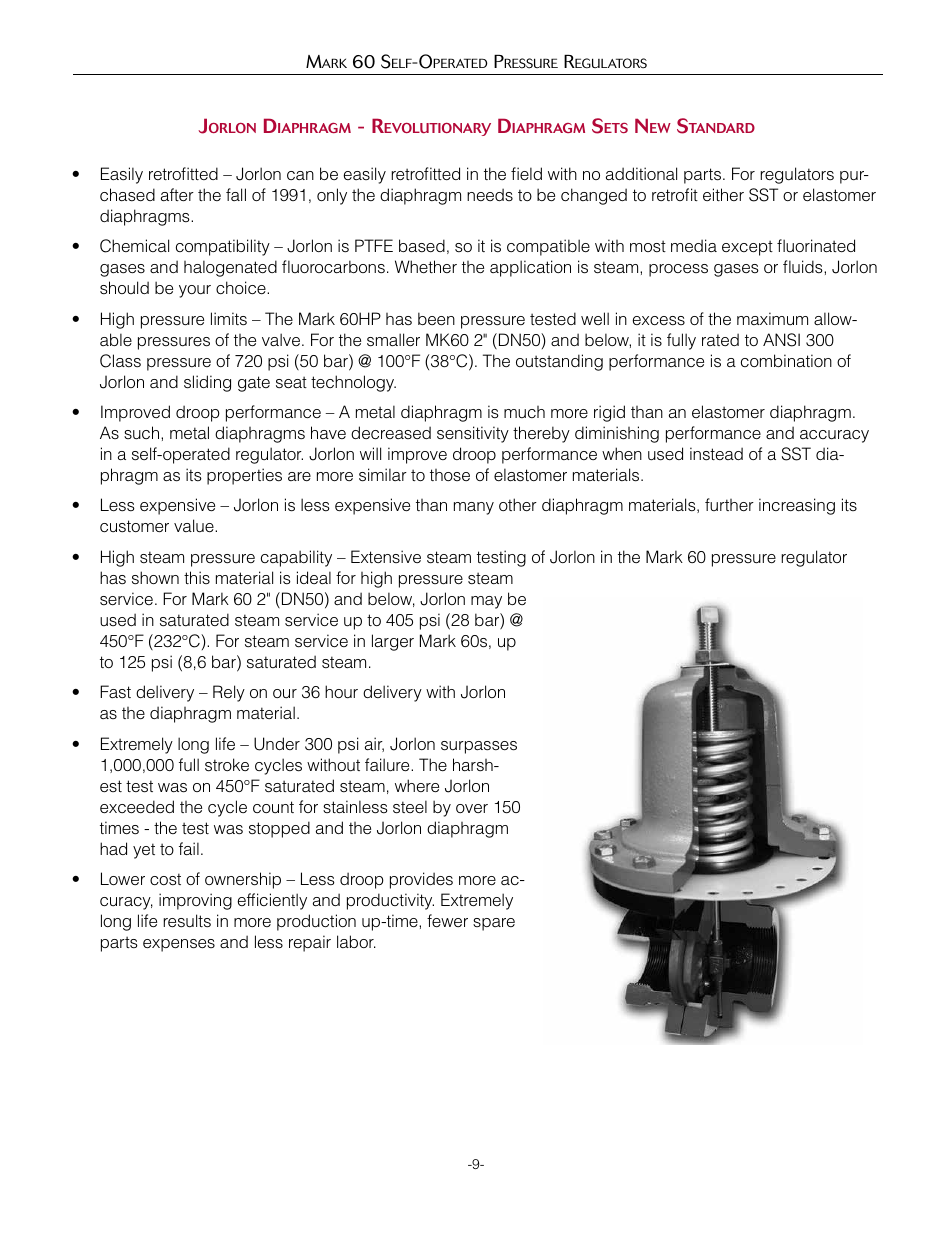 Image resolution: width=952 pixels, height=1233 pixels. I want to click on needs, so click(490, 194).
